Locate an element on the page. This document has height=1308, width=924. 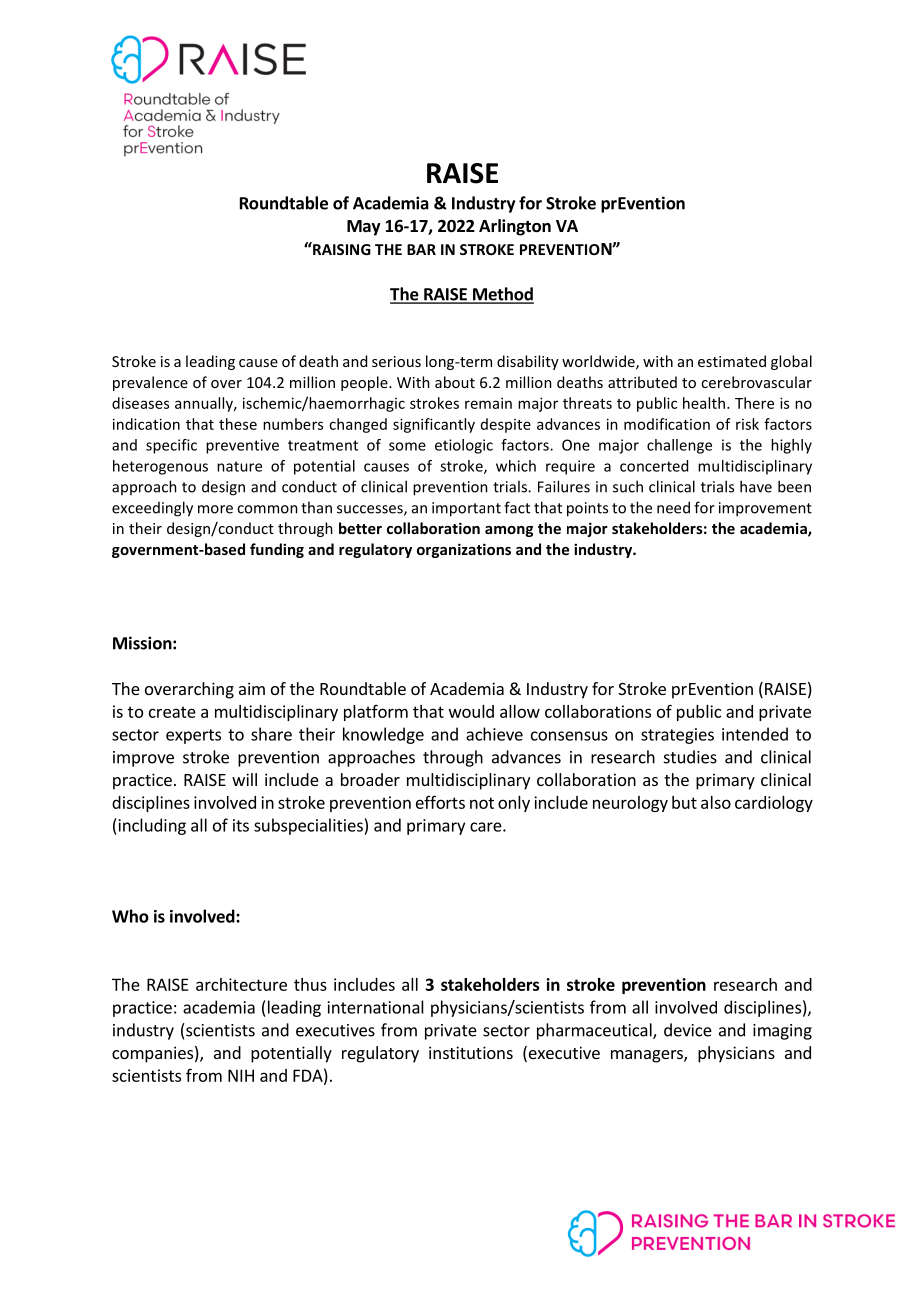
intended is located at coordinates (755, 734).
